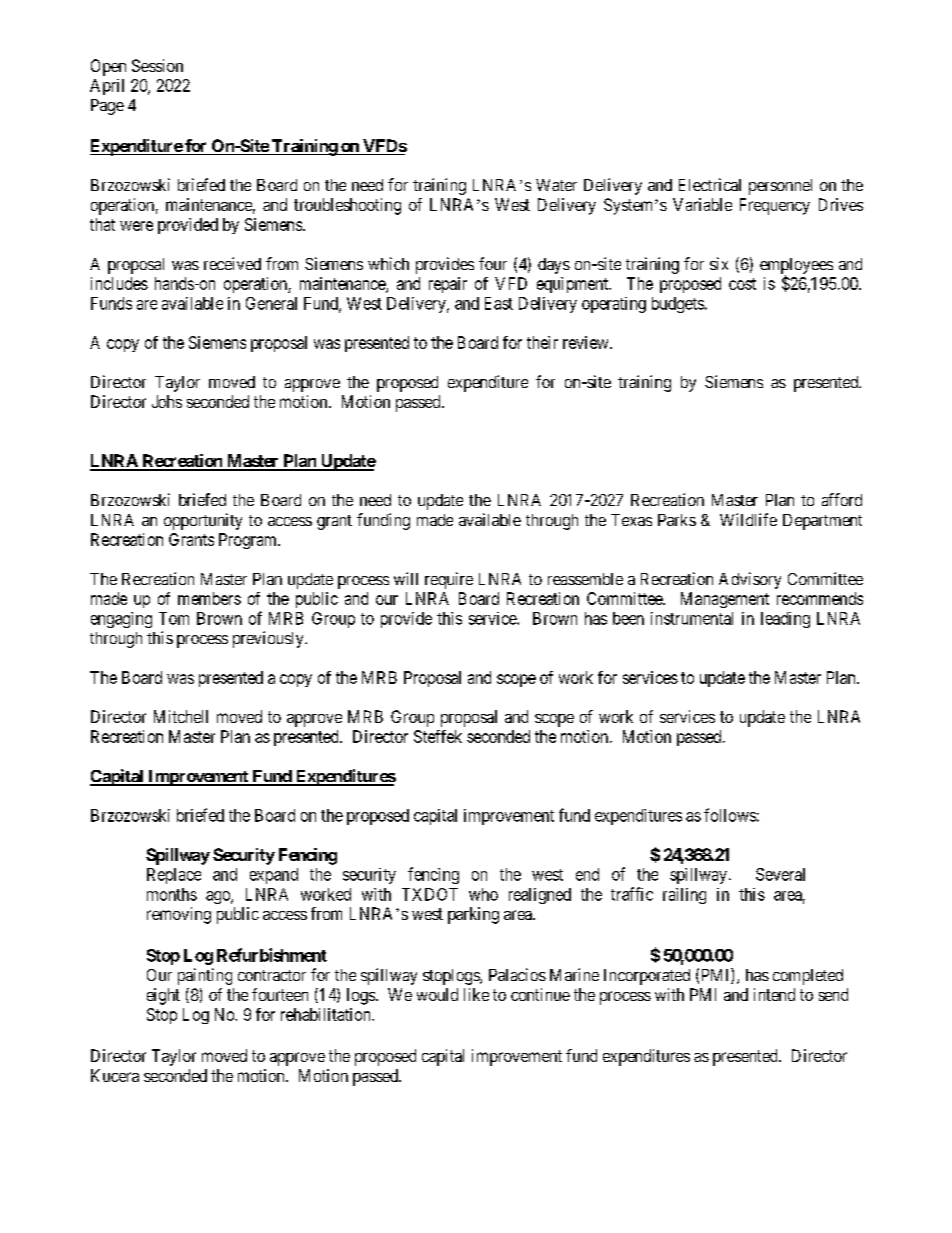  Describe the element at coordinates (271, 303) in the document. I see `General` at that location.
